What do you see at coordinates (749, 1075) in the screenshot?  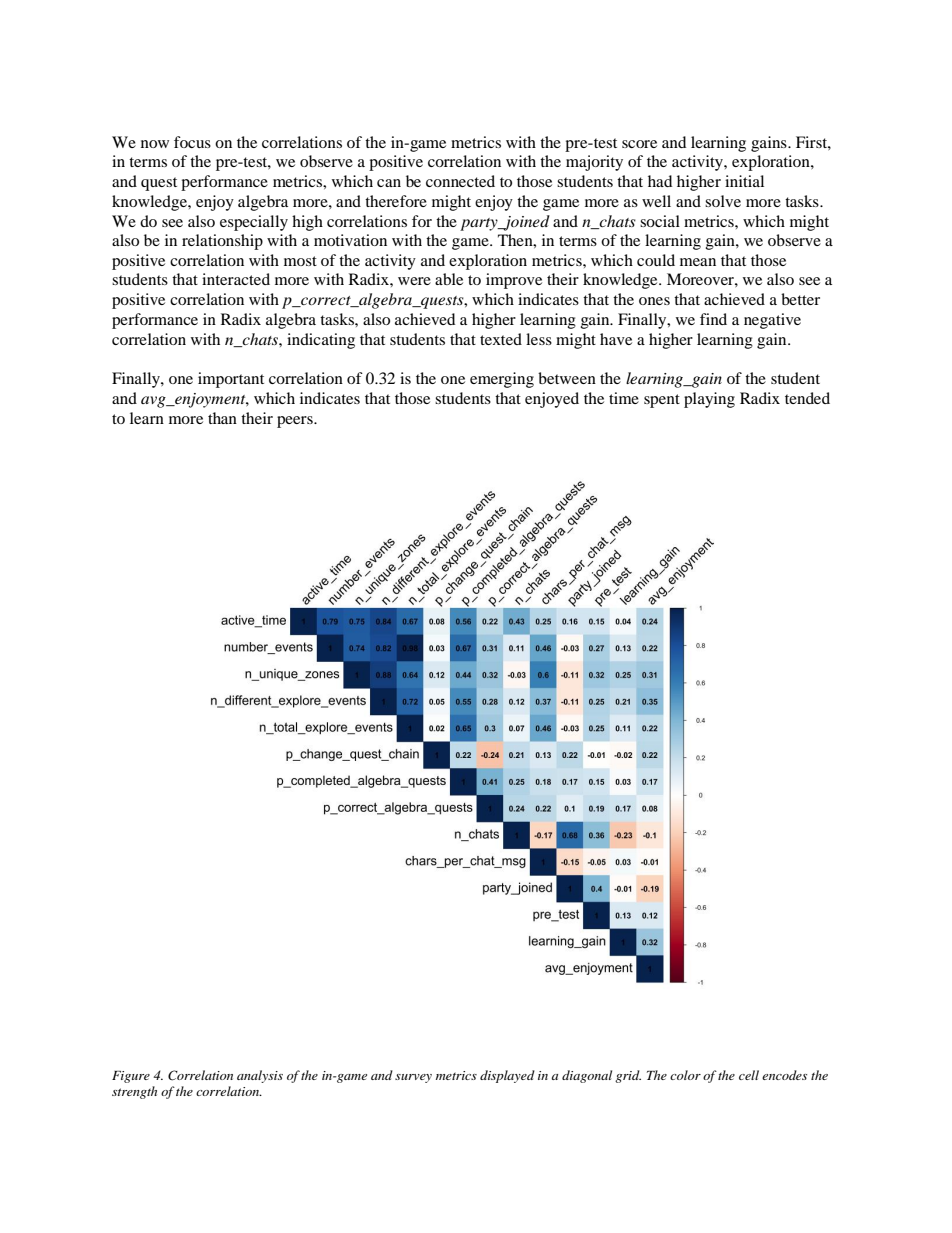 I see `cell` at bounding box center [749, 1075].
